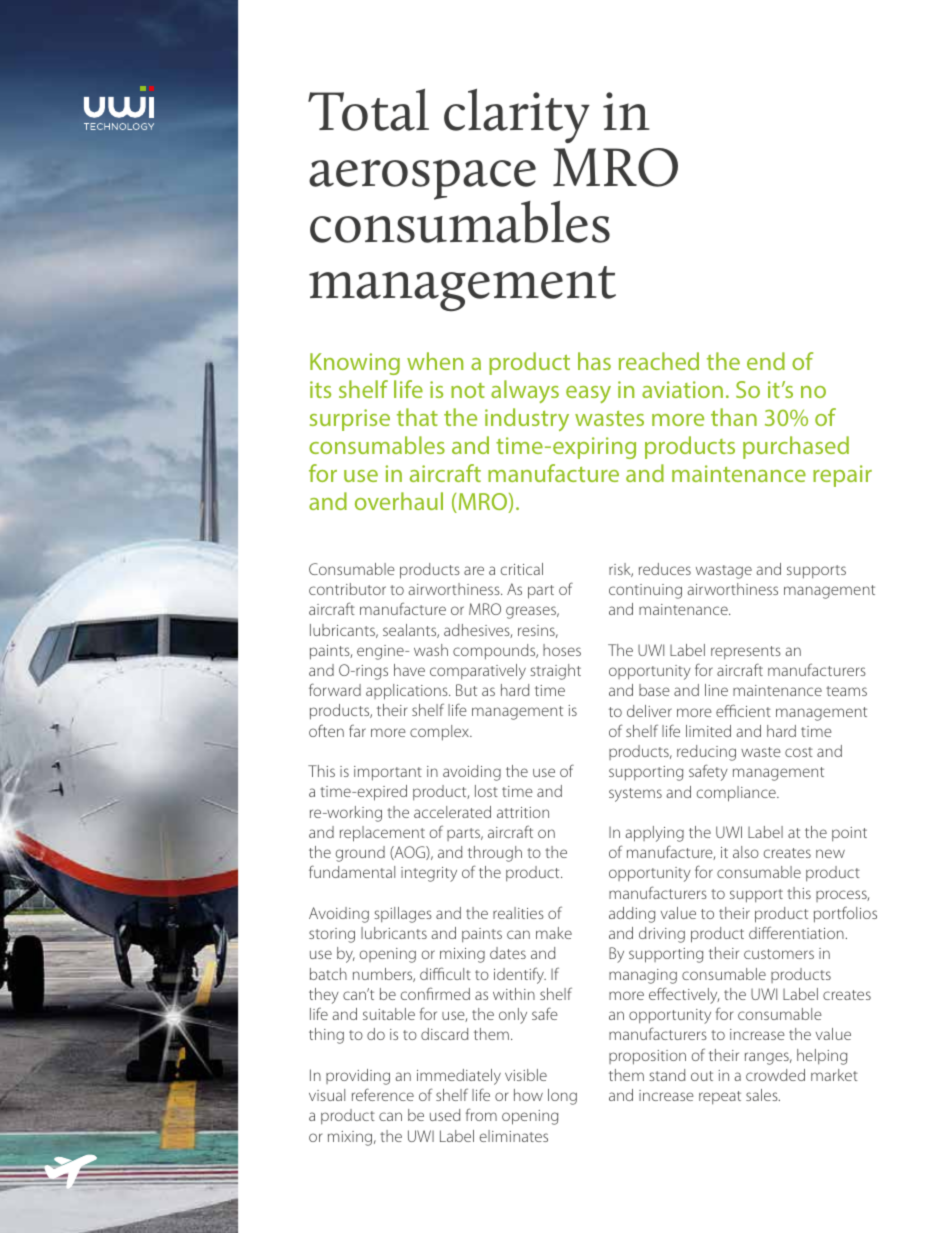 The image size is (952, 1233). Describe the element at coordinates (517, 116) in the screenshot. I see `clarity` at that location.
